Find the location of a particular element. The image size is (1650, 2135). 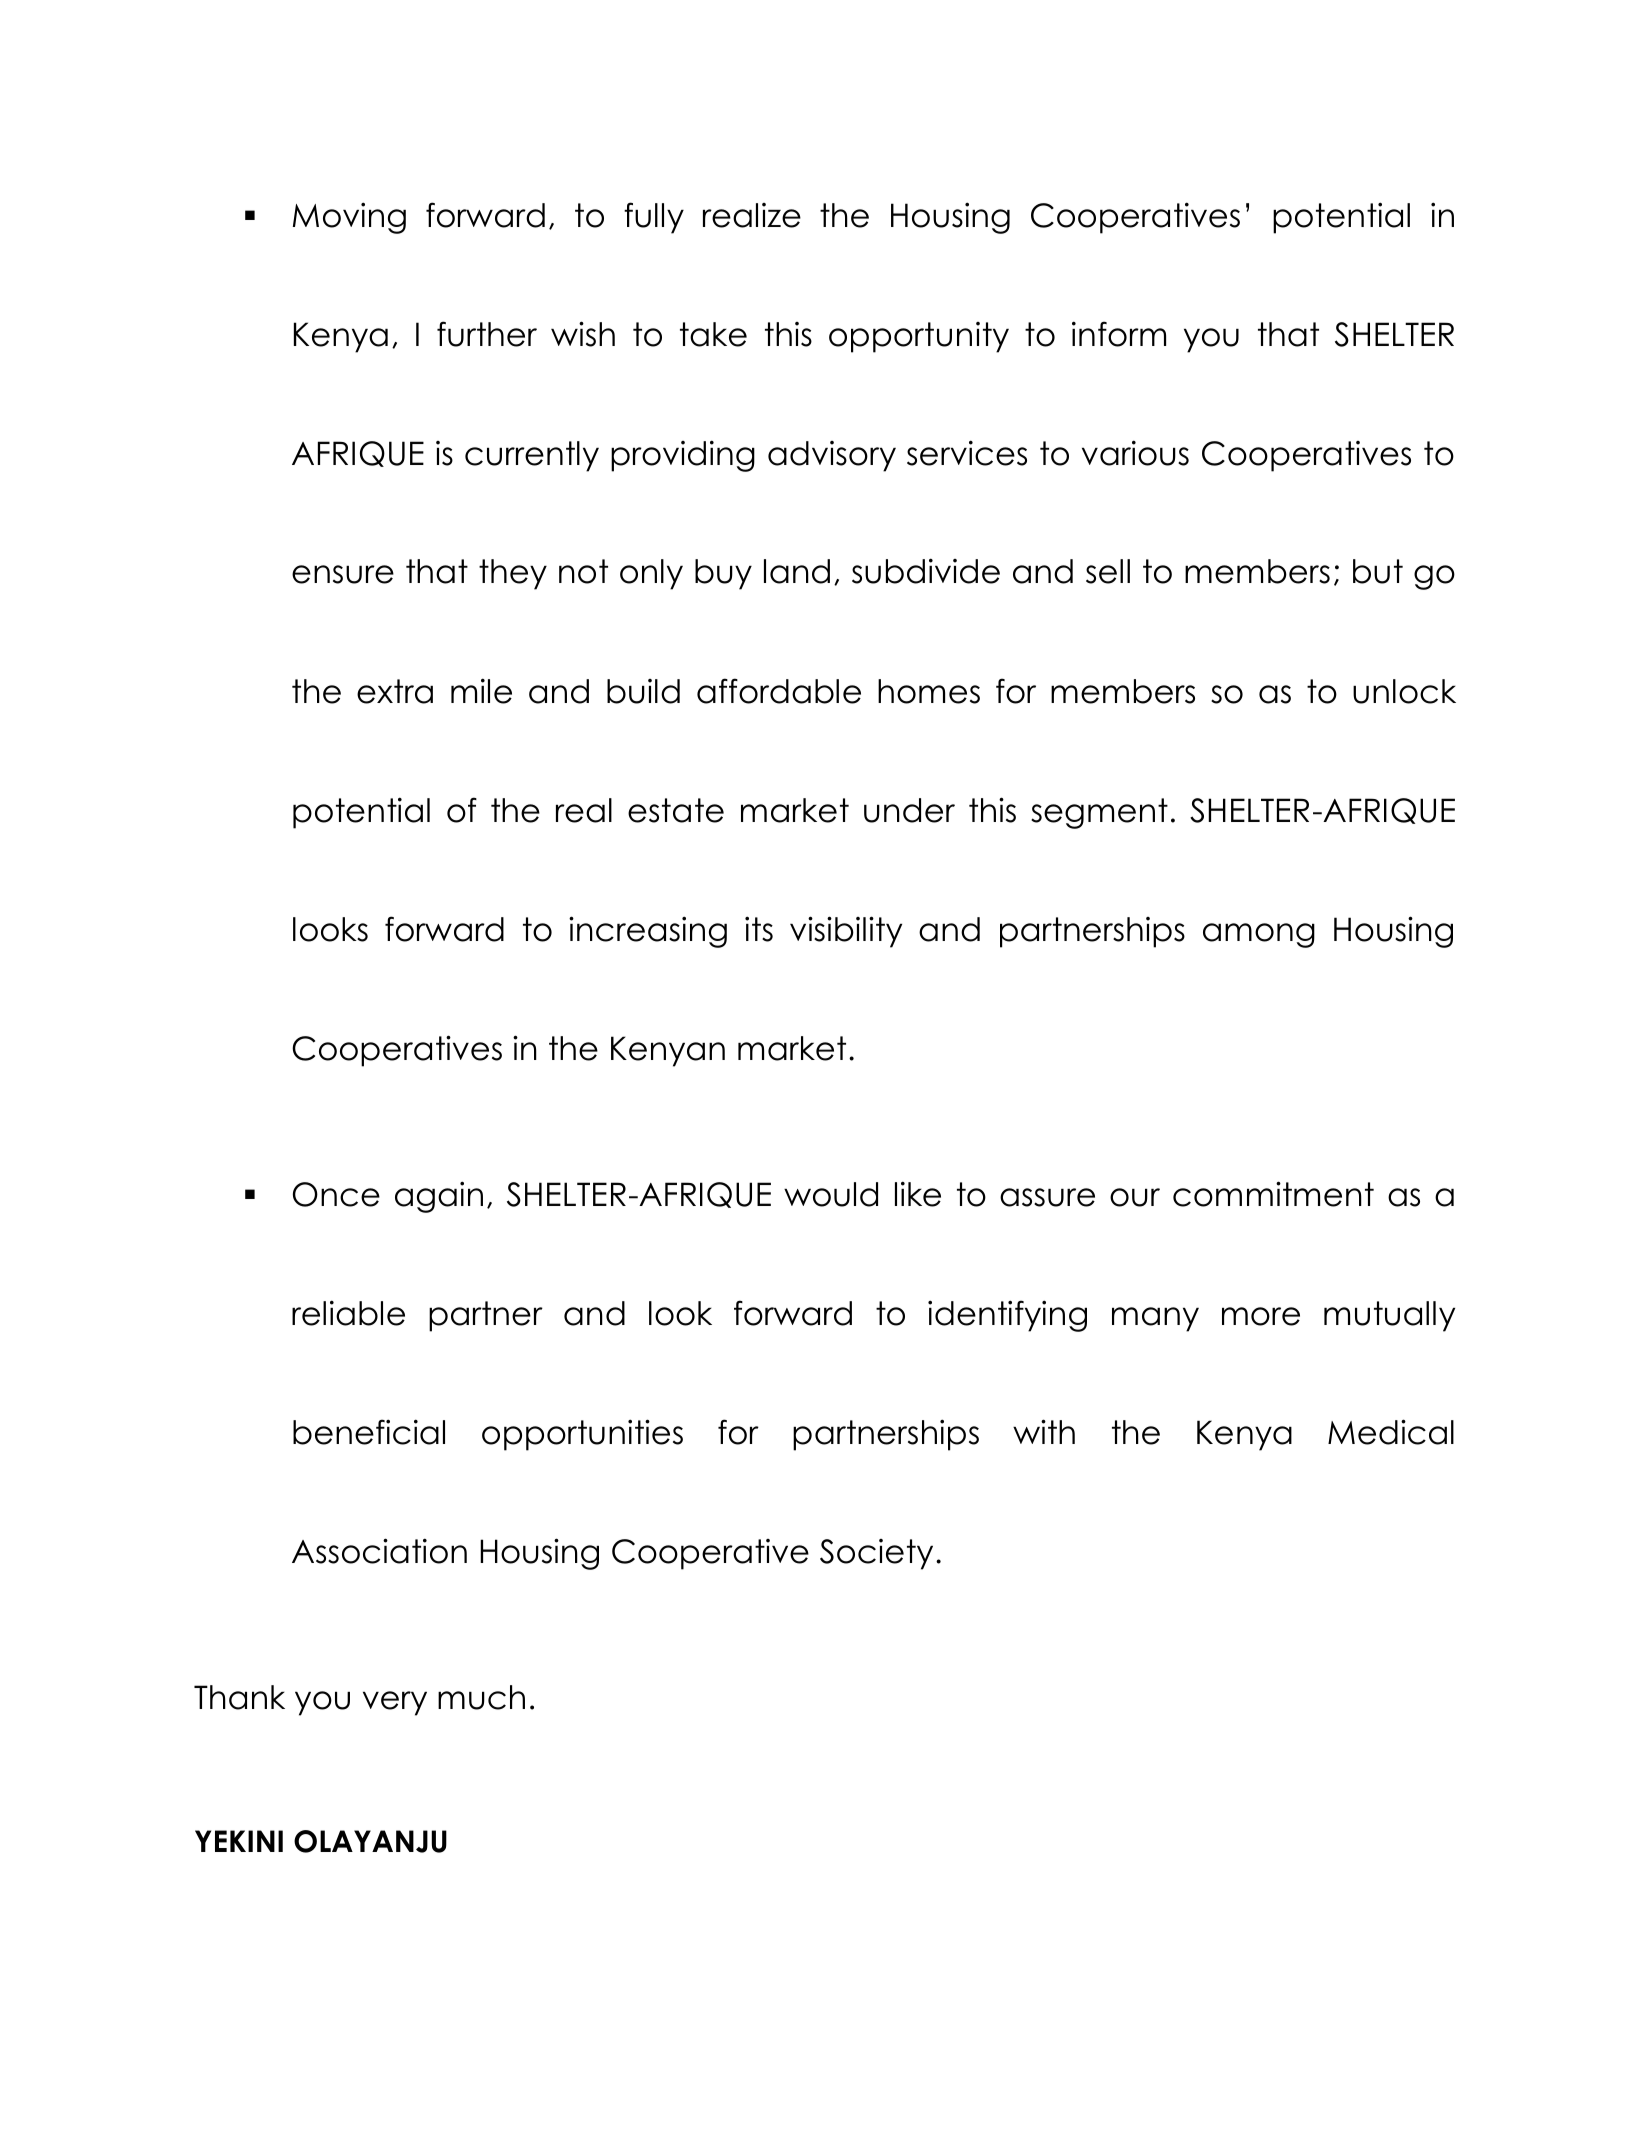

very is located at coordinates (395, 1703).
